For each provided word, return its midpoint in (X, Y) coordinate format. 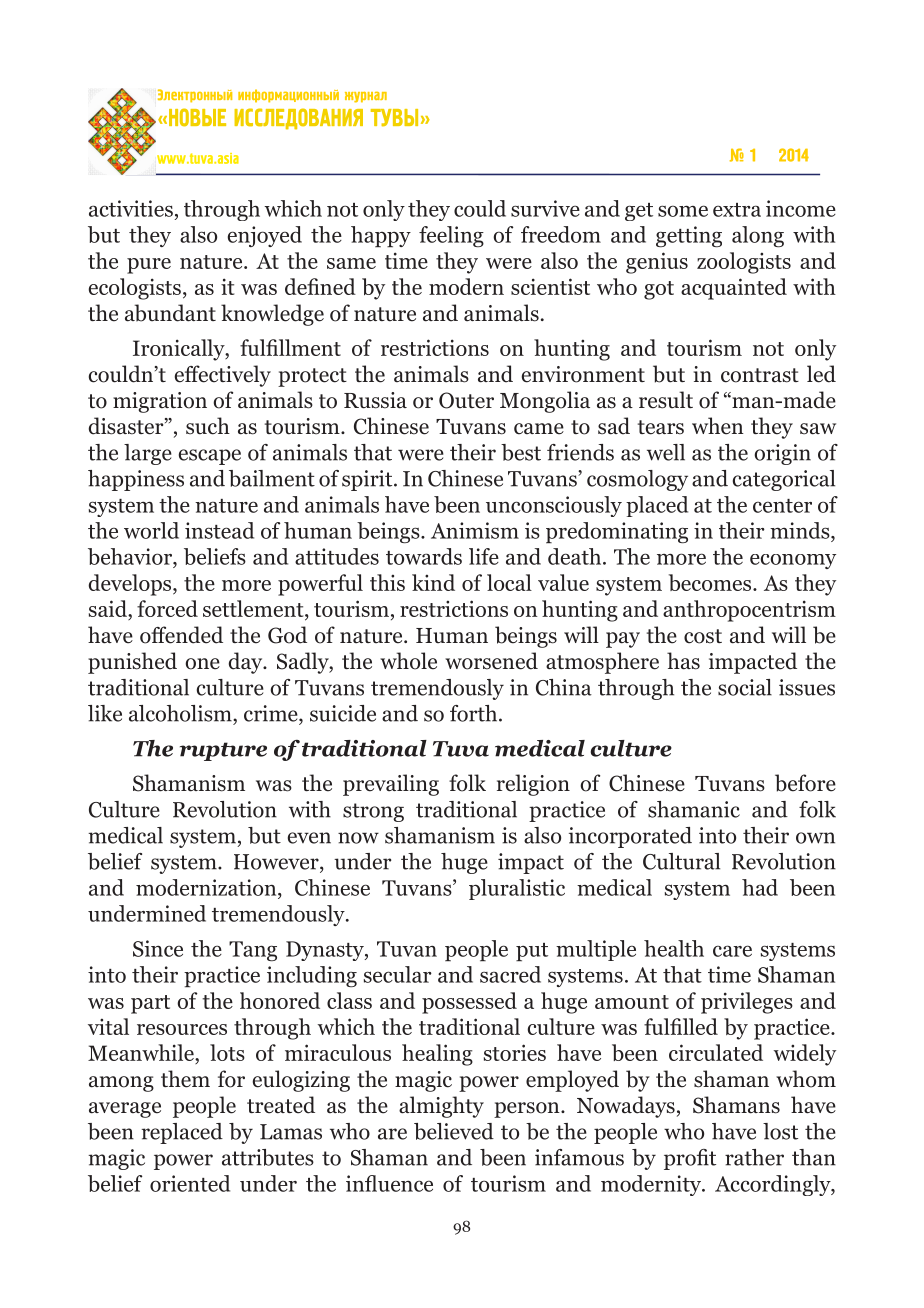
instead (219, 530)
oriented (190, 1183)
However (277, 863)
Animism (475, 530)
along (758, 236)
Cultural (681, 861)
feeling (451, 236)
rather (754, 1157)
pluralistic (517, 889)
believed (454, 1131)
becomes (711, 582)
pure (149, 266)
